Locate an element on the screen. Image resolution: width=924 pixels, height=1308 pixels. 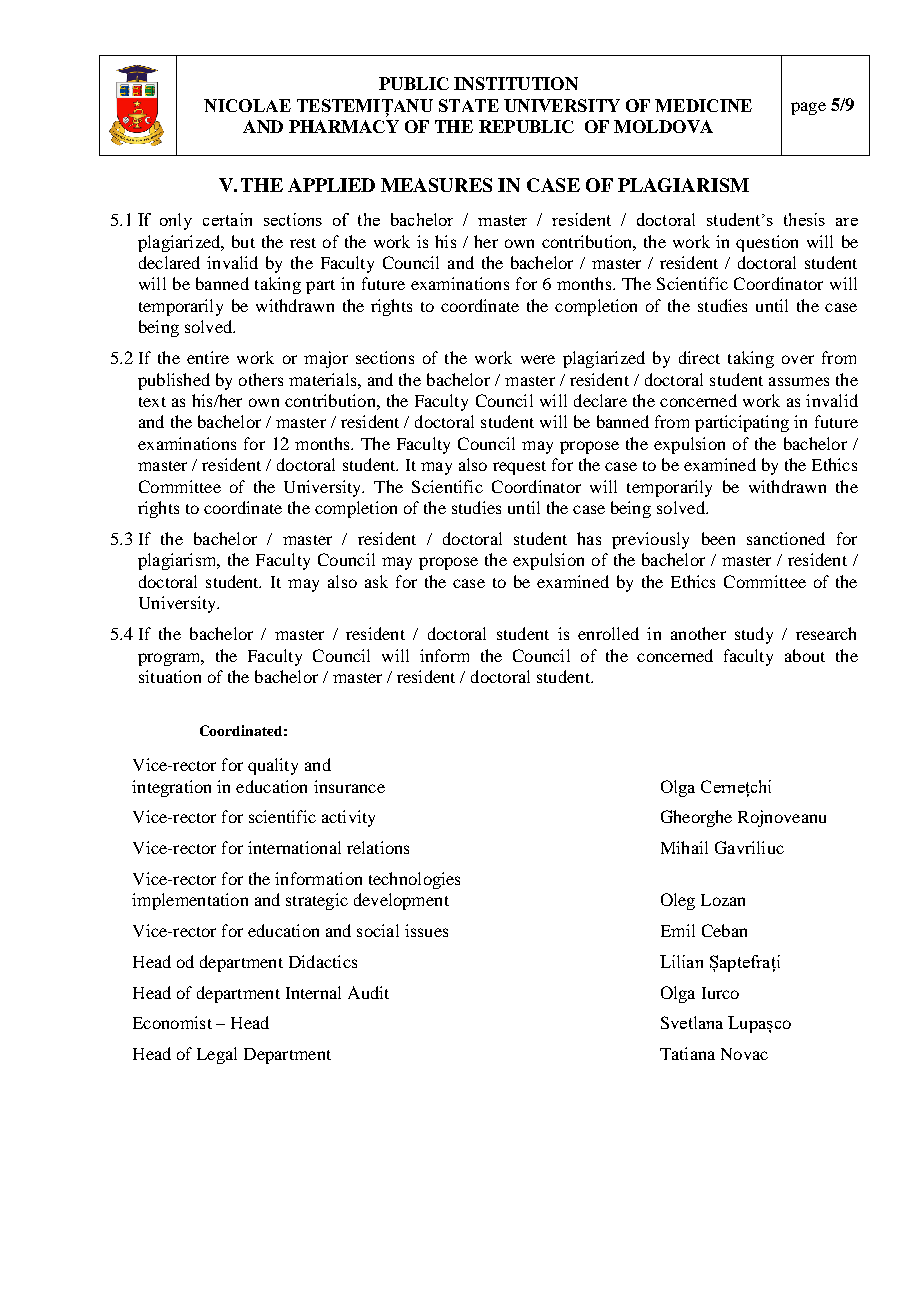
MEDICINE is located at coordinates (703, 105).
